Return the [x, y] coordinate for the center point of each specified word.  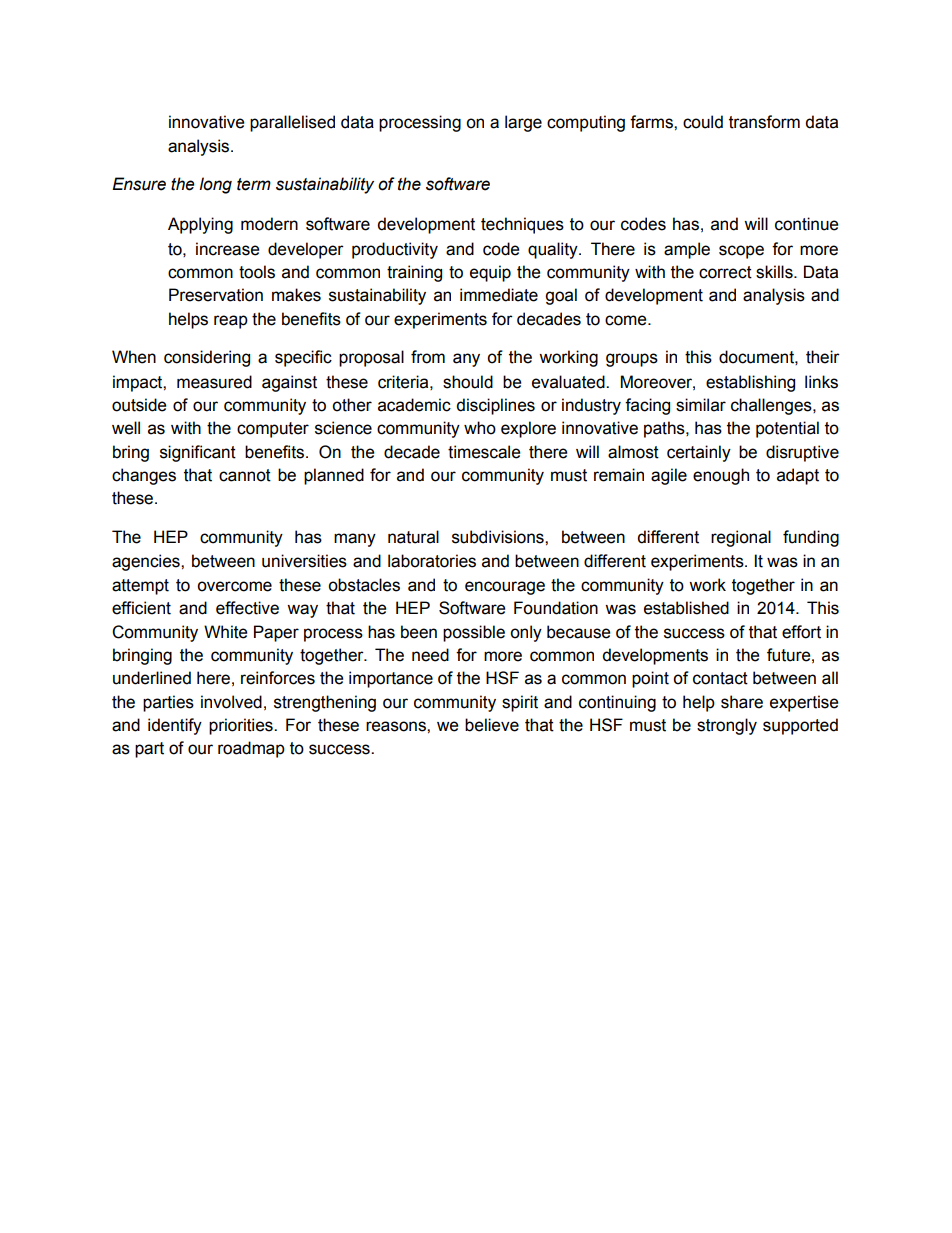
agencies [147, 562]
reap [231, 322]
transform [764, 122]
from [428, 357]
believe [492, 725]
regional [741, 538]
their [823, 357]
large [523, 123]
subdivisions [499, 537]
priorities [242, 726]
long [215, 185]
